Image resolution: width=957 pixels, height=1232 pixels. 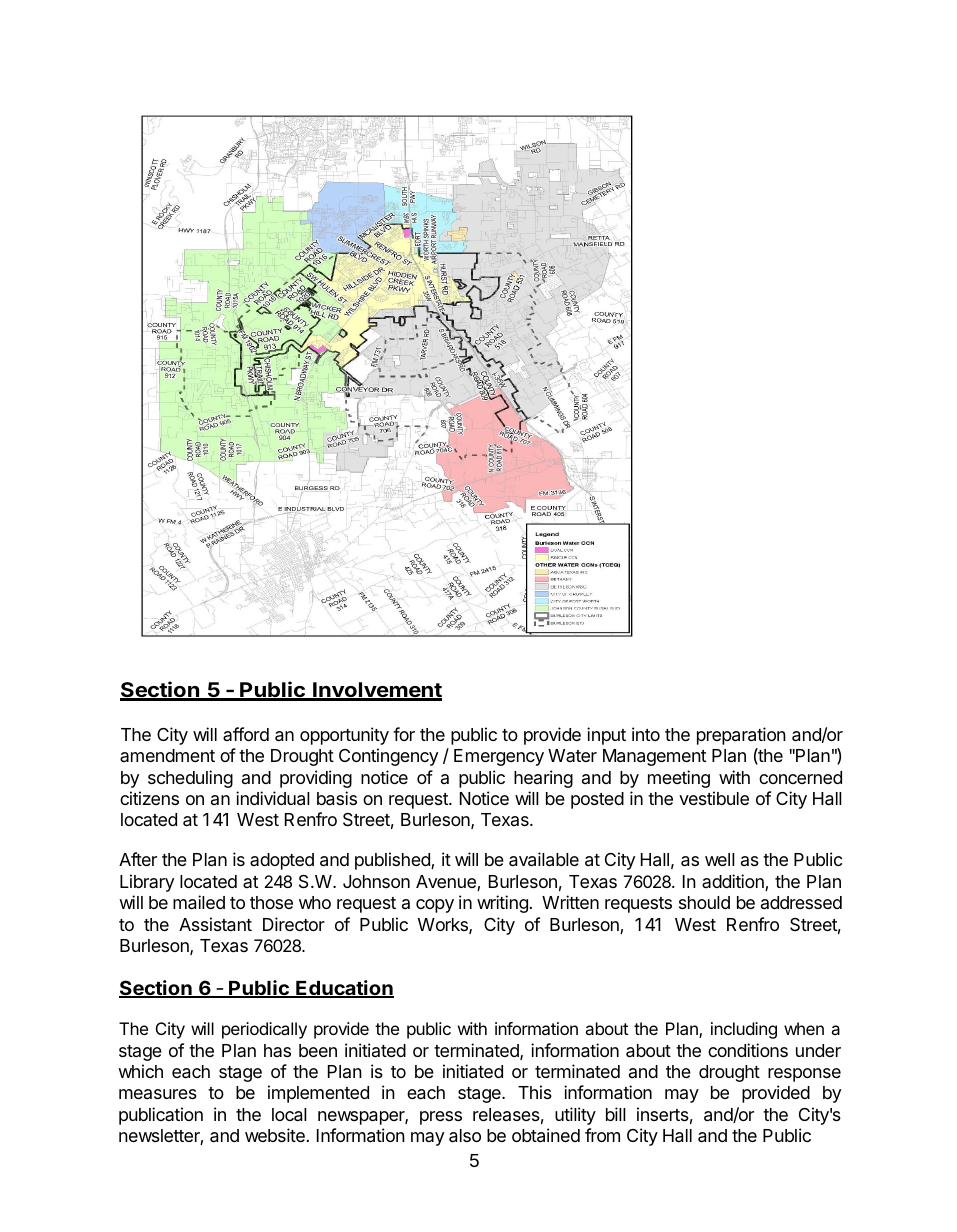 What do you see at coordinates (744, 1030) in the screenshot?
I see `including` at bounding box center [744, 1030].
